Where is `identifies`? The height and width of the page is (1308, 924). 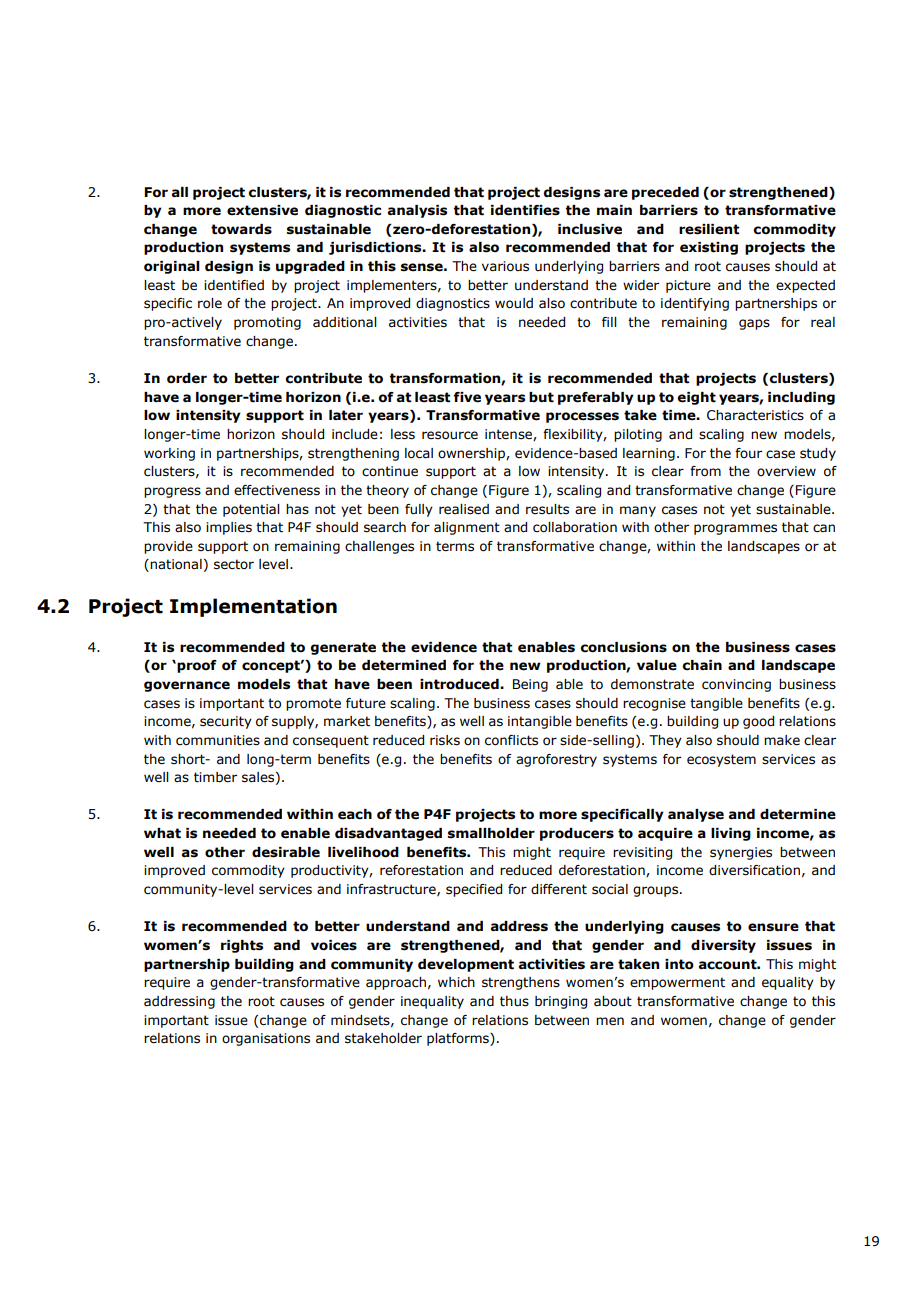
identifies is located at coordinates (525, 210).
